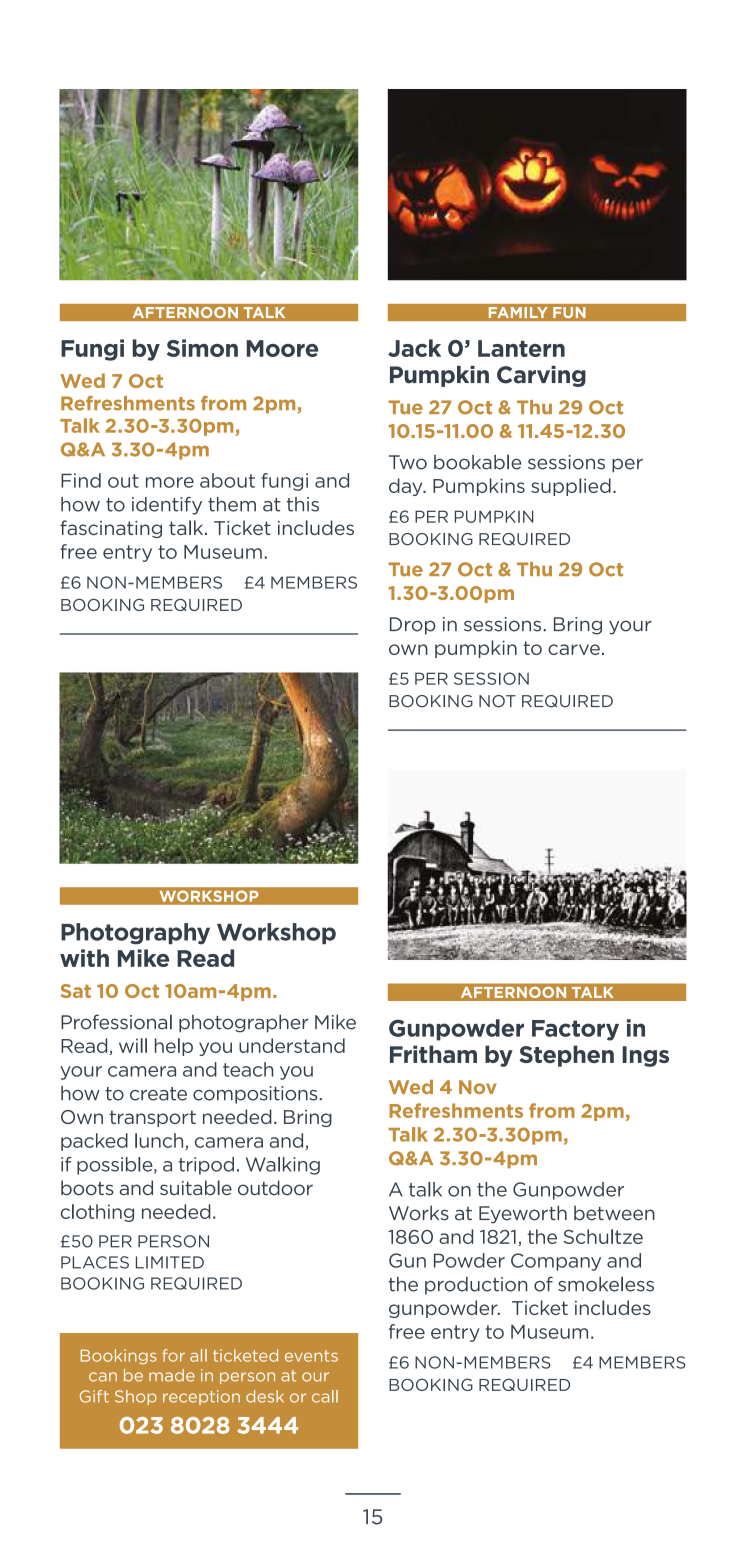  What do you see at coordinates (282, 348) in the screenshot?
I see `Moore` at bounding box center [282, 348].
